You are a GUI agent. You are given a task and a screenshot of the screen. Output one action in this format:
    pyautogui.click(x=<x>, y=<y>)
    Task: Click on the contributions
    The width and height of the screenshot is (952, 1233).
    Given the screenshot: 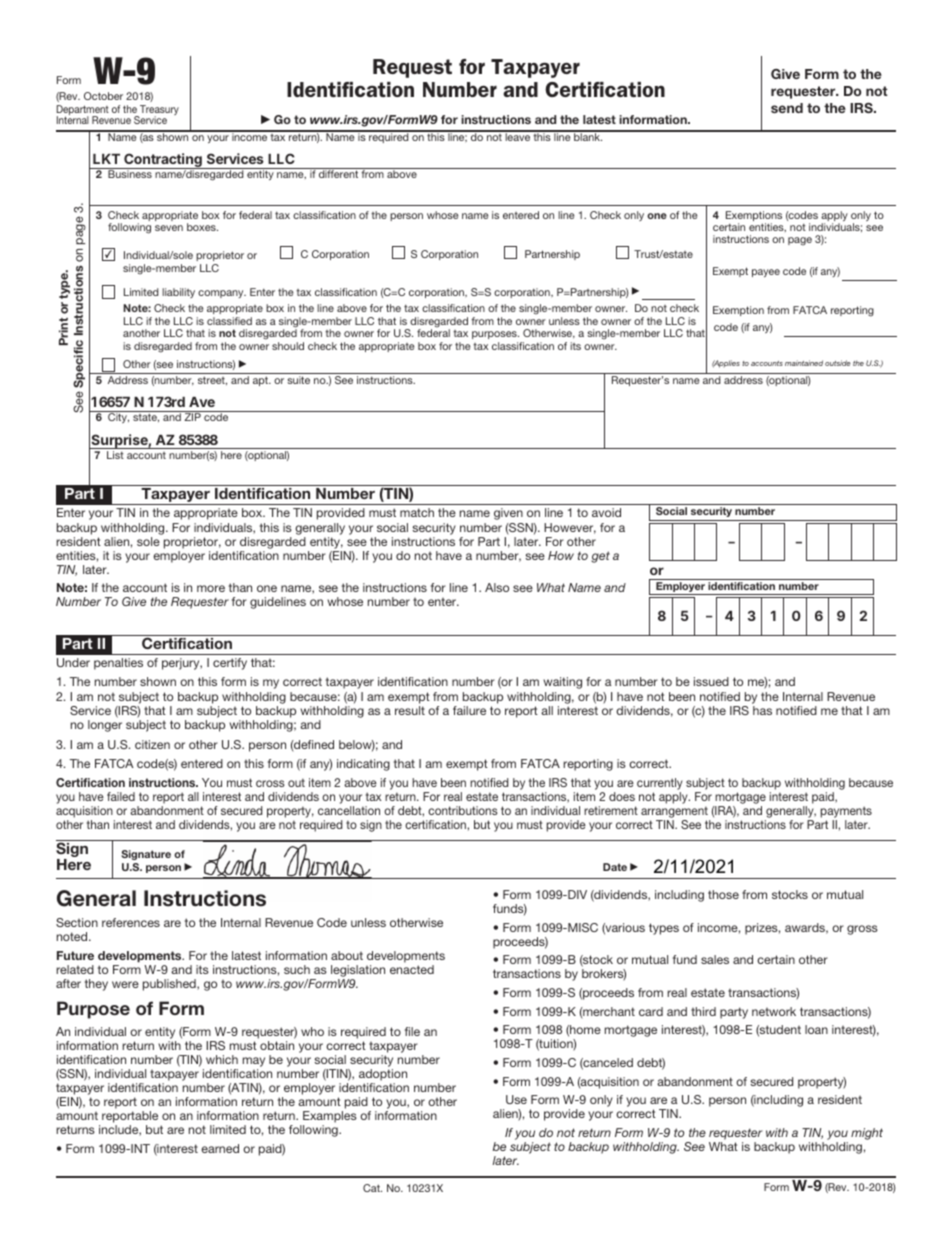 What is the action you would take?
    pyautogui.click(x=462, y=810)
